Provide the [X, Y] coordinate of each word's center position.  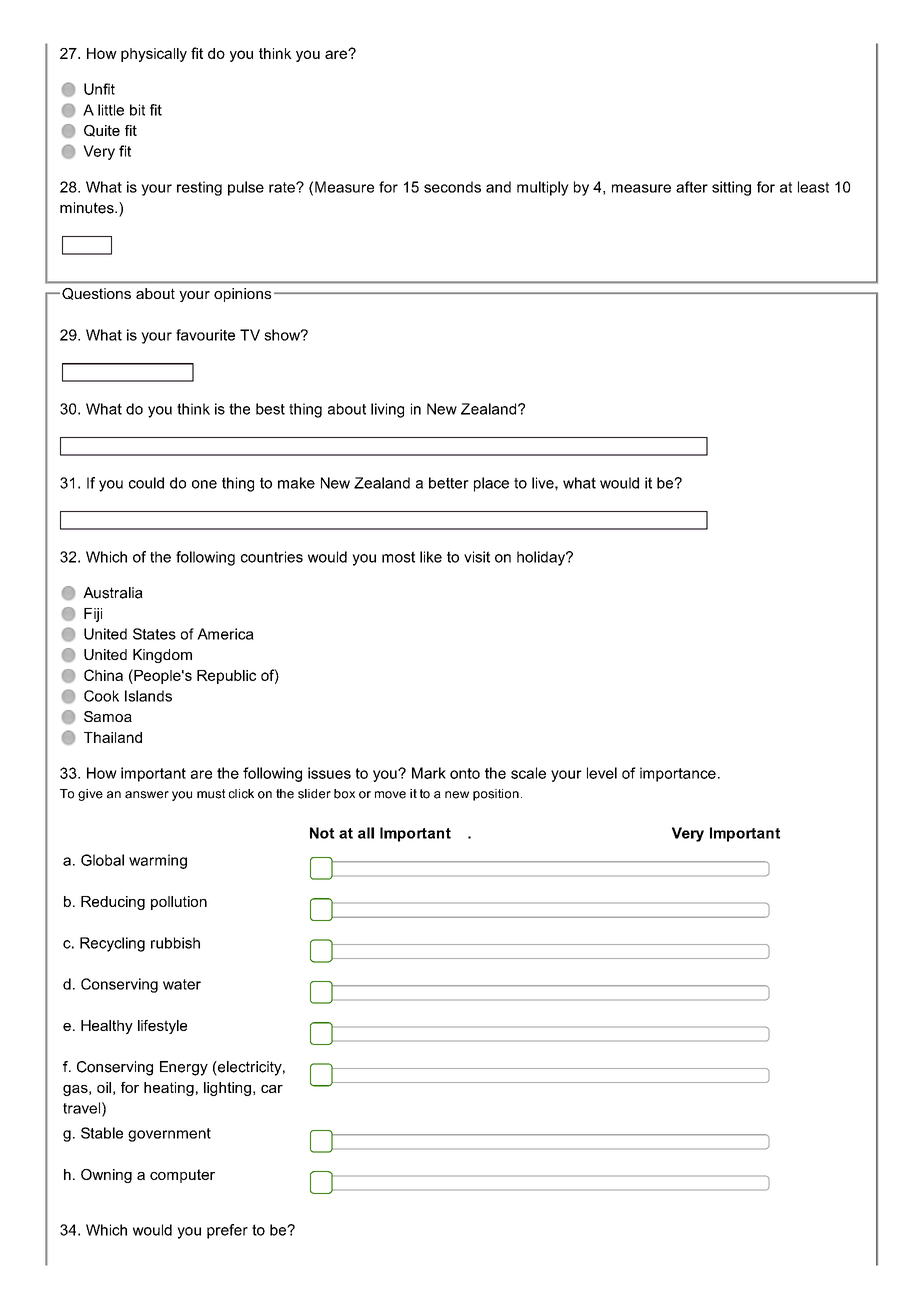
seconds [452, 187]
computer [182, 1176]
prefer [227, 1231]
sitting [731, 188]
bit [137, 110]
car [272, 1089]
